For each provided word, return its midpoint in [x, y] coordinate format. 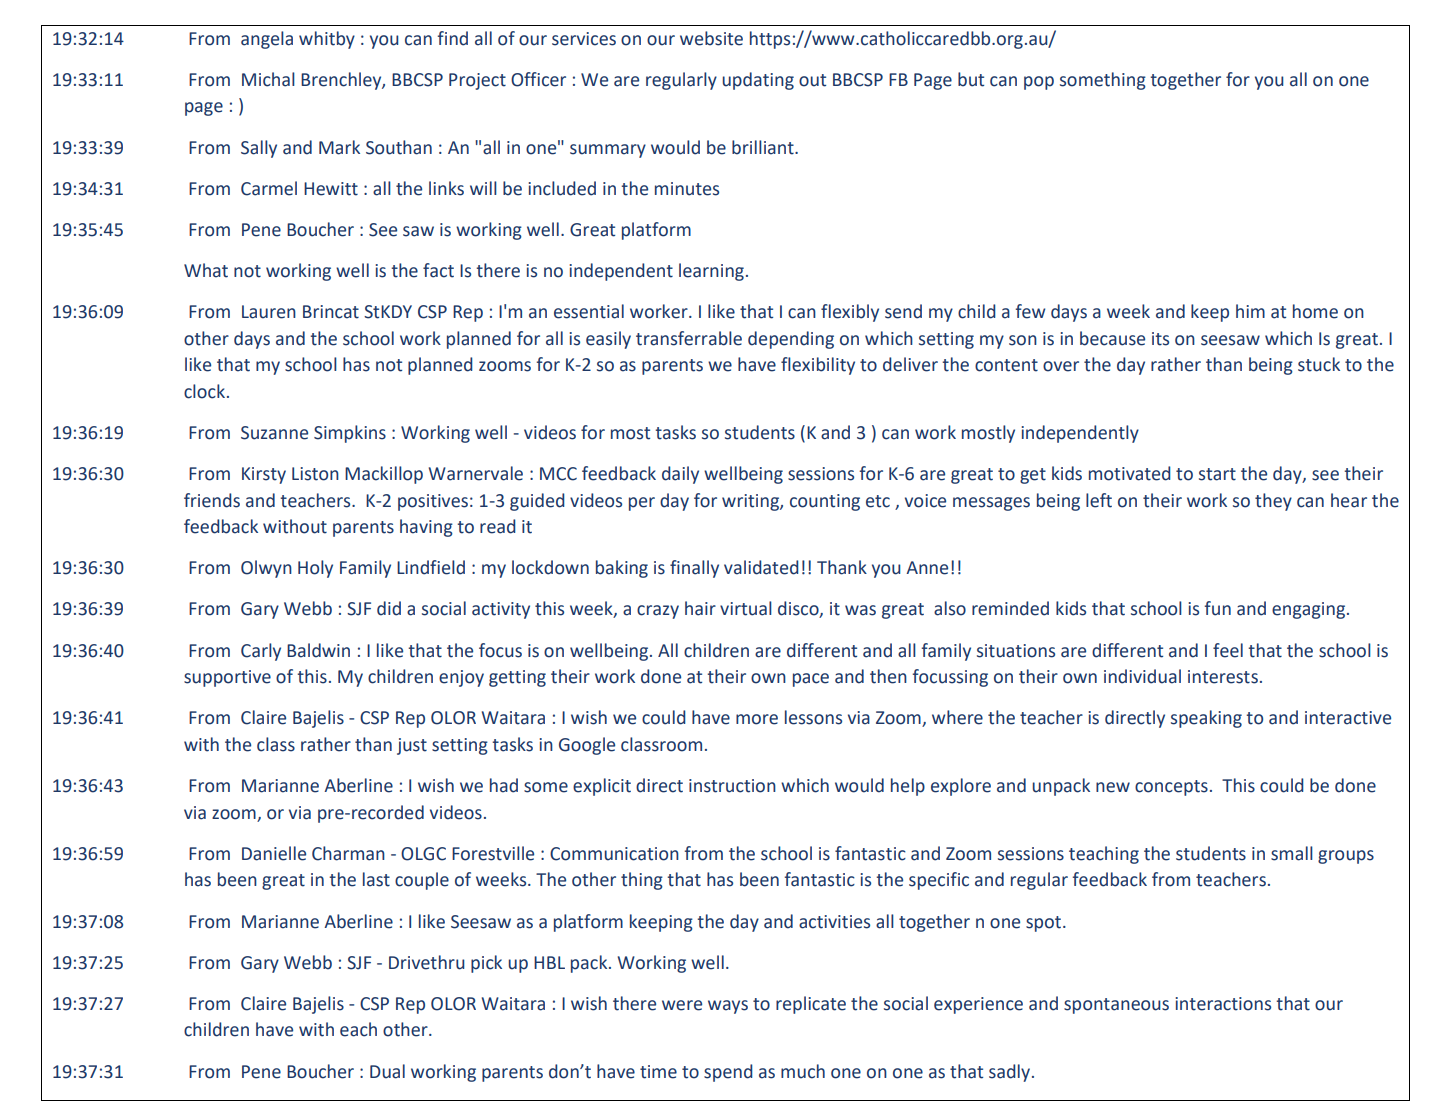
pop [1039, 83]
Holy [315, 569]
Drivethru [427, 962]
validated [761, 567]
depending [791, 340]
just [412, 746]
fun [1218, 608]
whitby [327, 40]
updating [758, 81]
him [1250, 311]
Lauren [269, 312]
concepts [1171, 788]
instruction [732, 786]
